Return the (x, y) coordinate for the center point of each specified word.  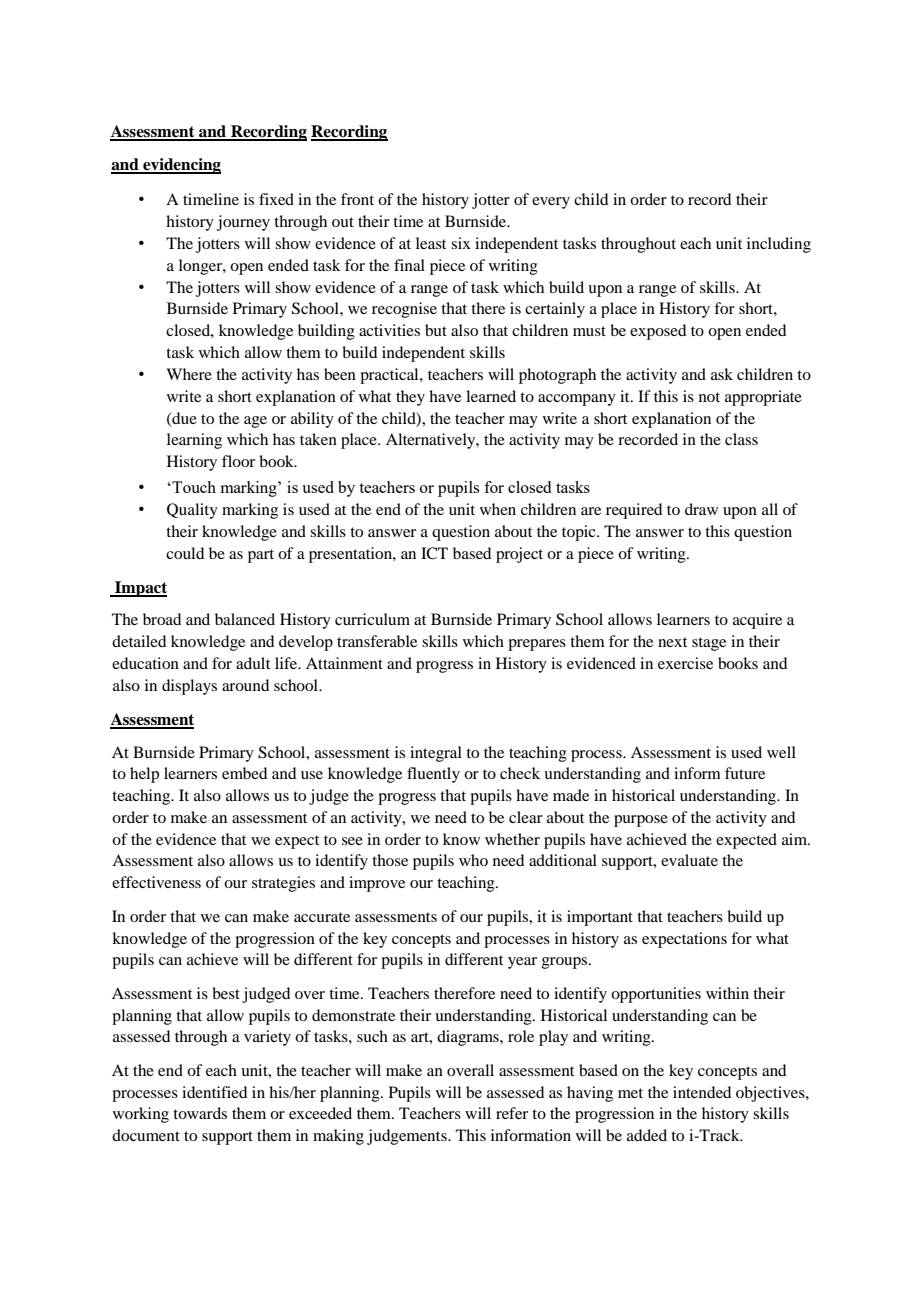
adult (253, 663)
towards (200, 1113)
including (779, 245)
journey (243, 223)
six (461, 243)
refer (512, 1113)
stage (709, 644)
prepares (537, 645)
